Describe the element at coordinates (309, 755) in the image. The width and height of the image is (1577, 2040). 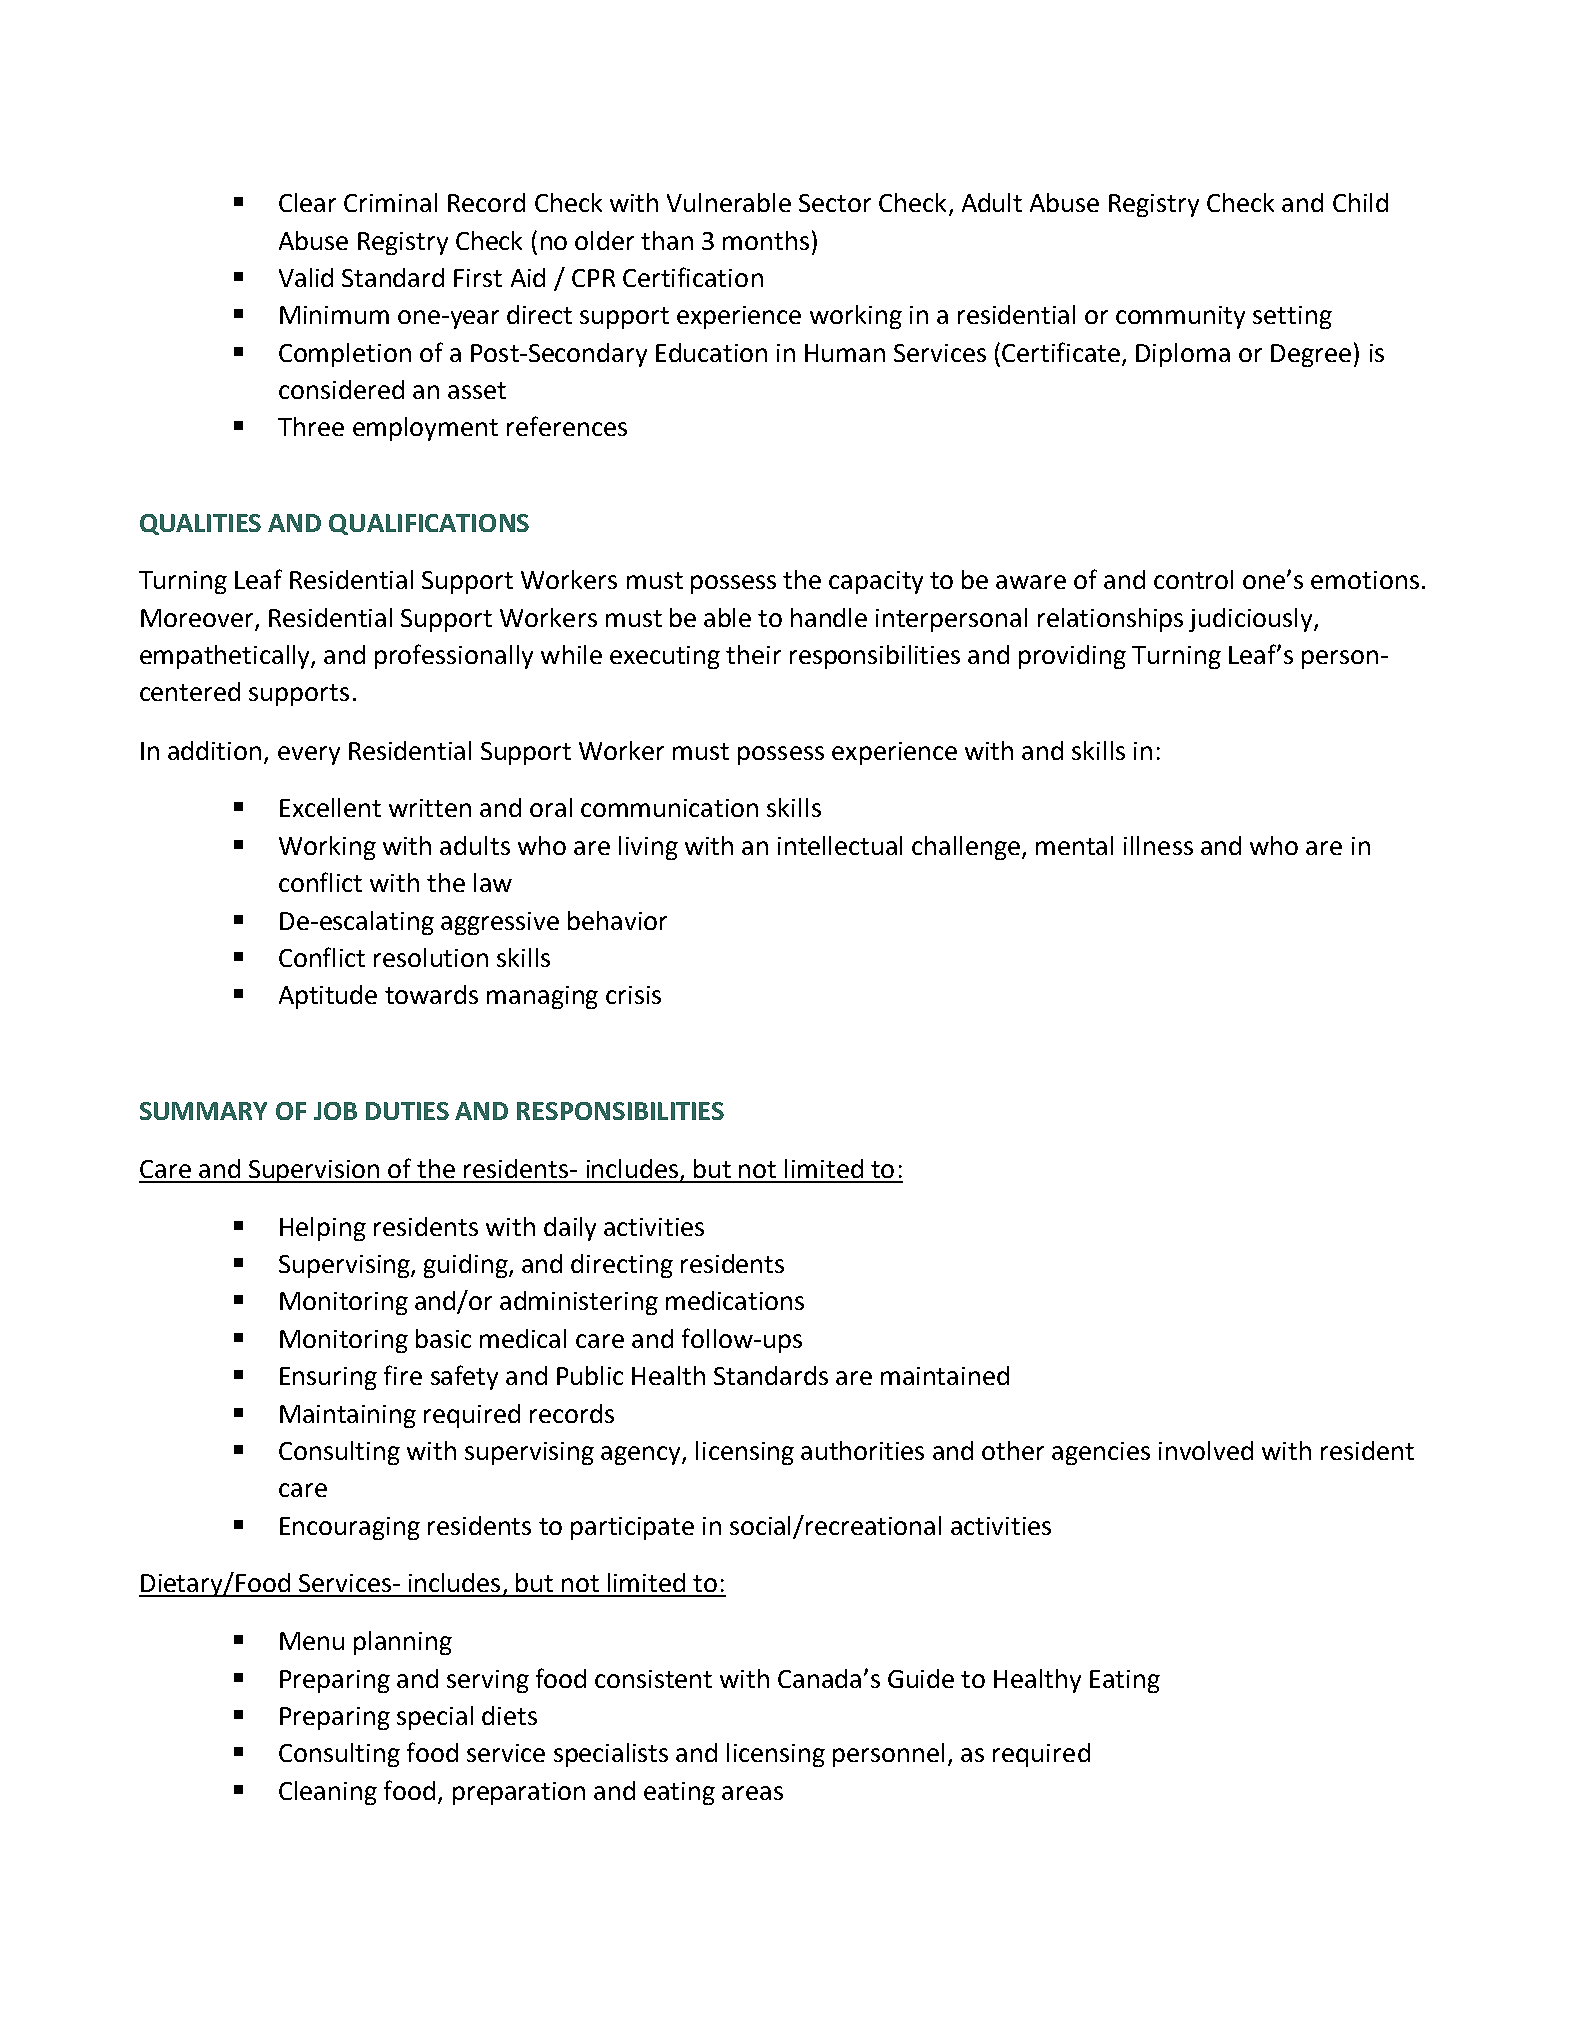
I see `every` at that location.
